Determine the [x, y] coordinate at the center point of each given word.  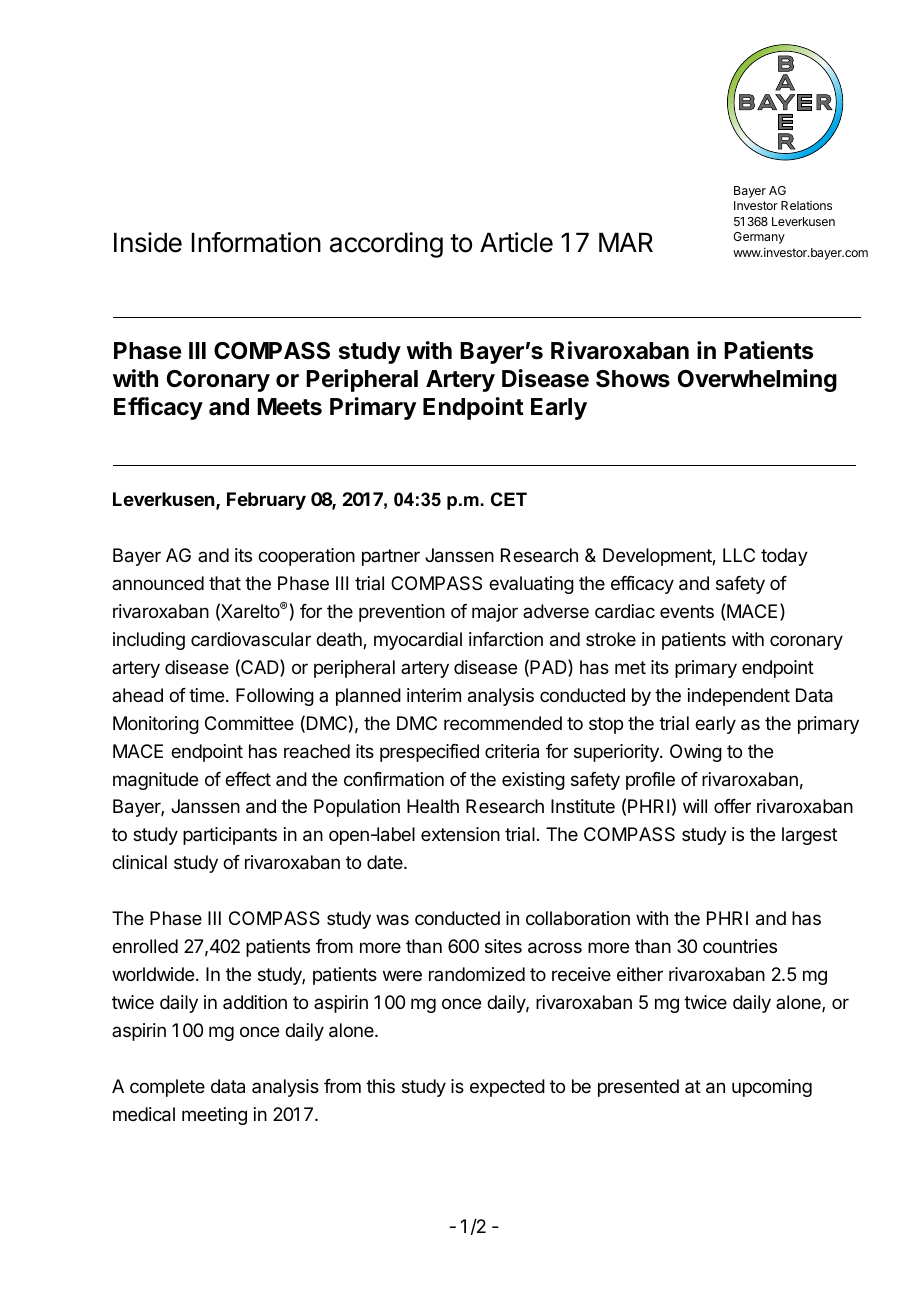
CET [509, 499]
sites [503, 946]
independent [739, 697]
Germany [759, 238]
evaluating [531, 585]
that [225, 583]
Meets [289, 407]
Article [516, 242]
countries [740, 946]
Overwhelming [757, 380]
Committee [249, 723]
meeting [214, 1116]
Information [256, 242]
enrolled [145, 946]
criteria [512, 751]
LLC [739, 555]
